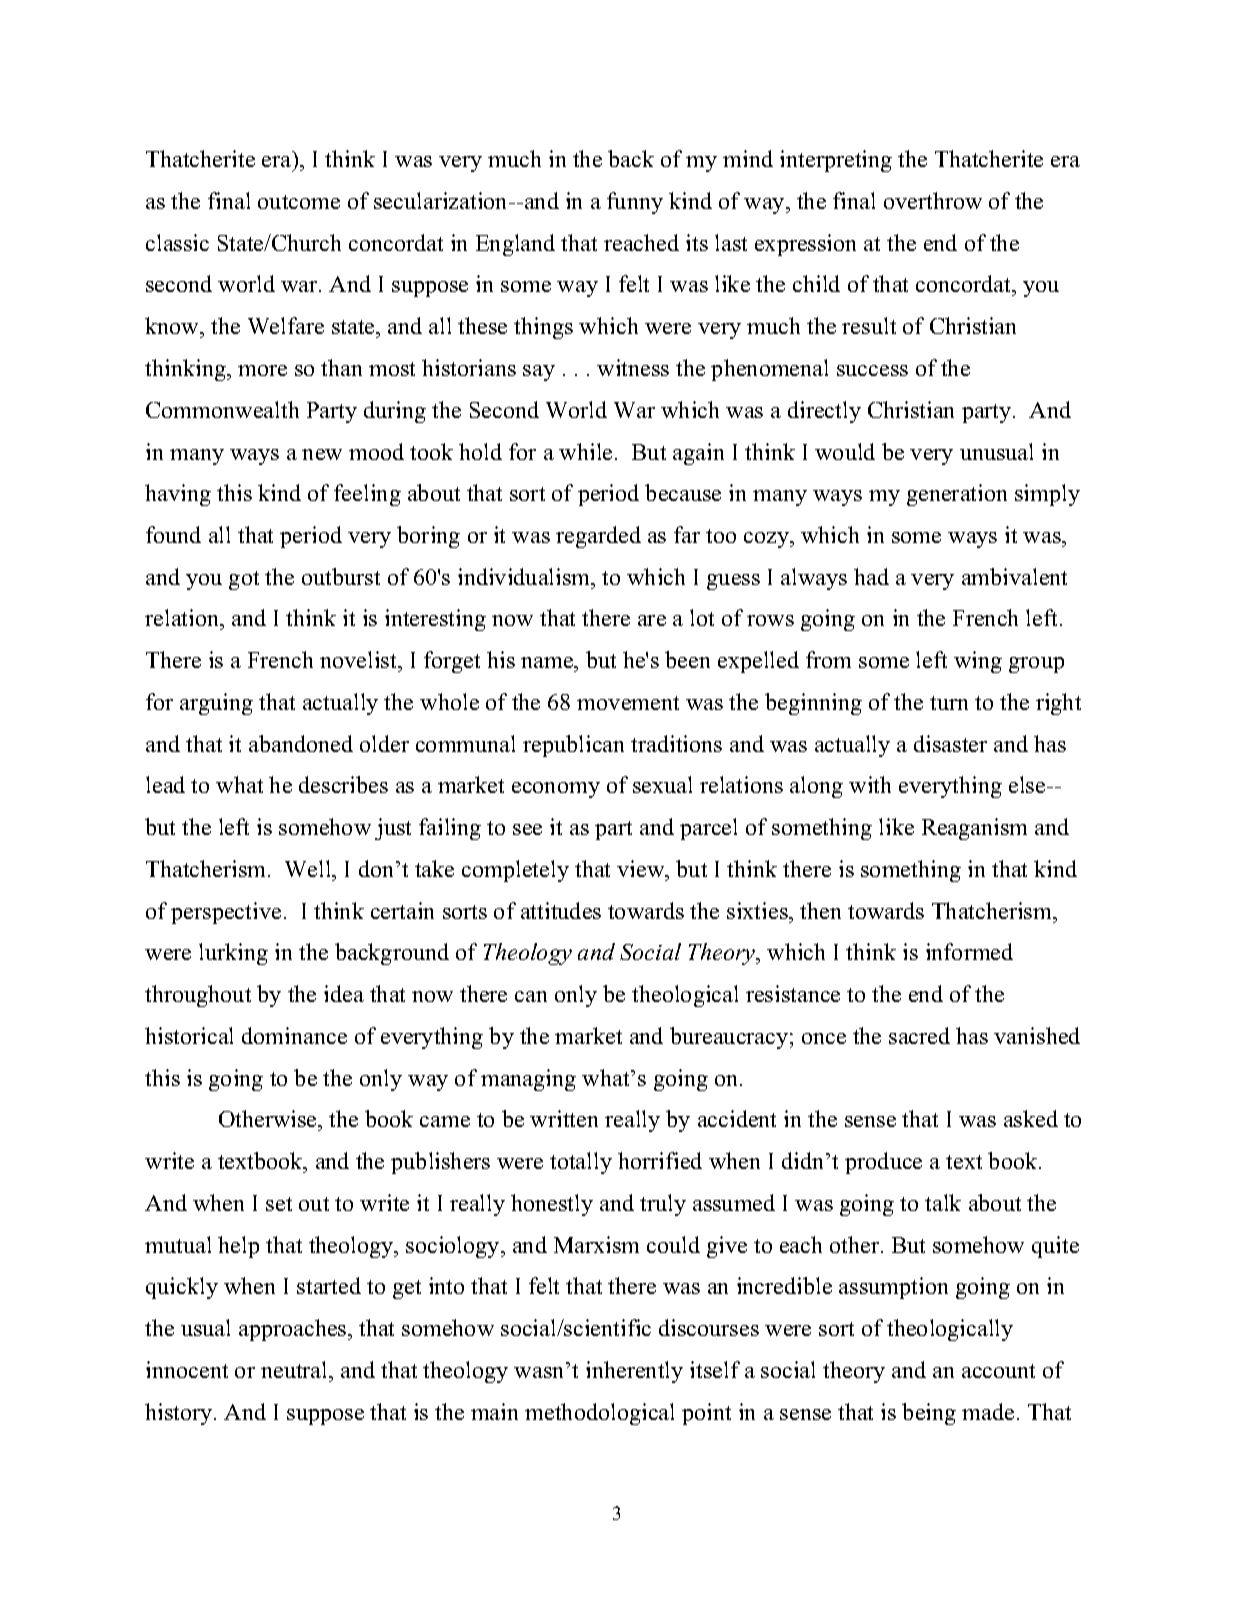 Image resolution: width=1235 pixels, height=1598 pixels. What do you see at coordinates (662, 784) in the screenshot?
I see `sexual` at bounding box center [662, 784].
